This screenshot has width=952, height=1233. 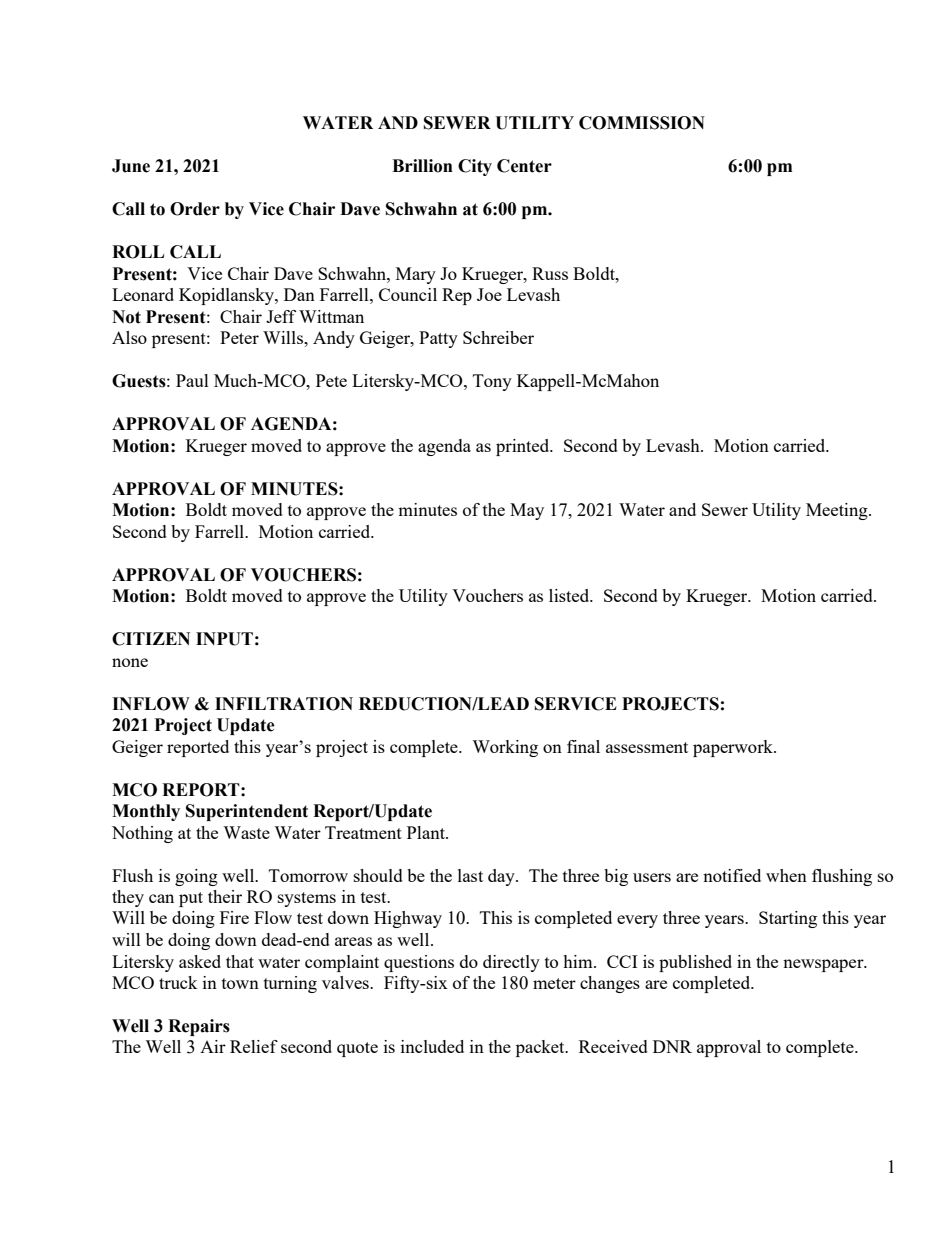 I want to click on Repairs, so click(x=199, y=1027).
